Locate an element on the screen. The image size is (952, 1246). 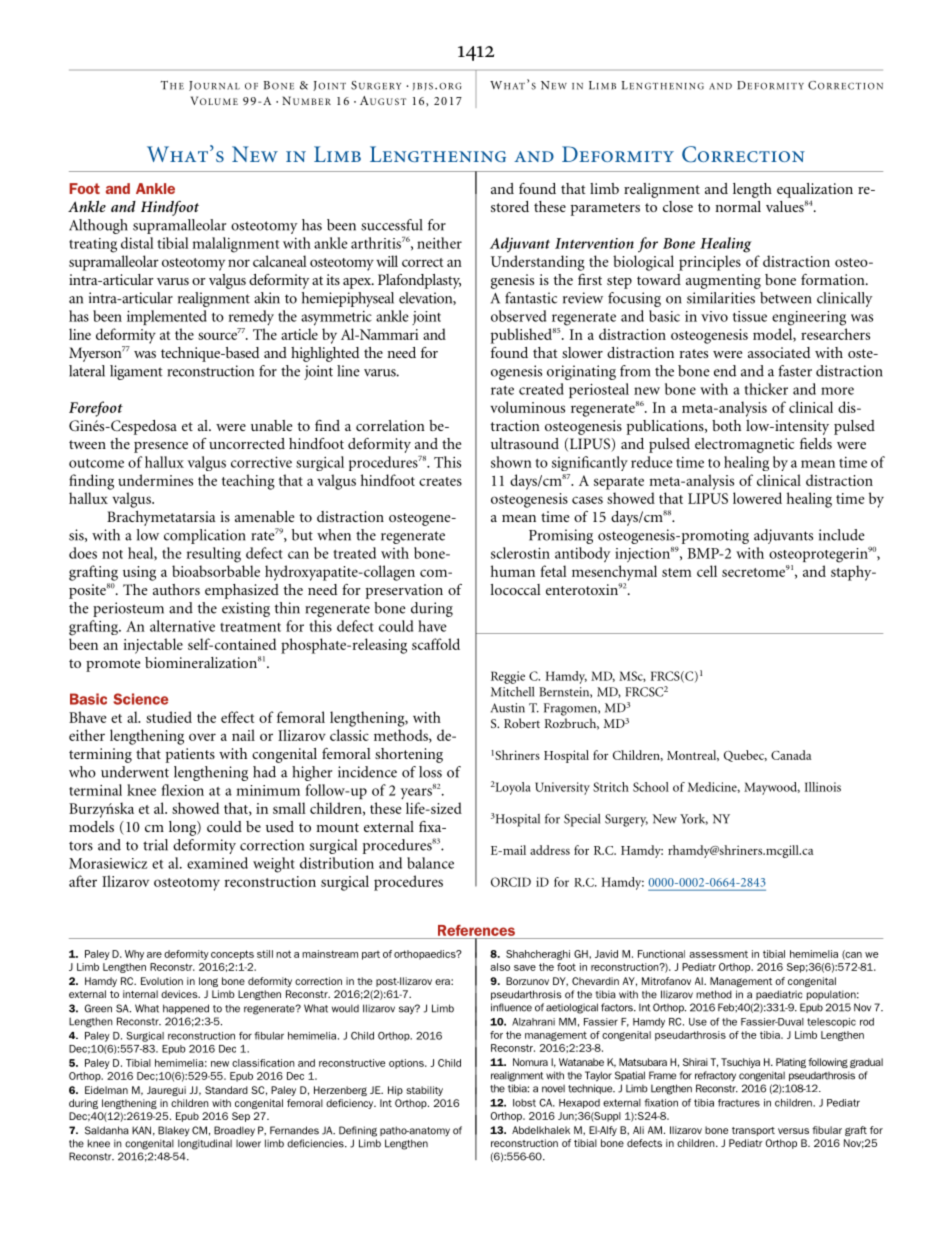
include is located at coordinates (842, 535).
